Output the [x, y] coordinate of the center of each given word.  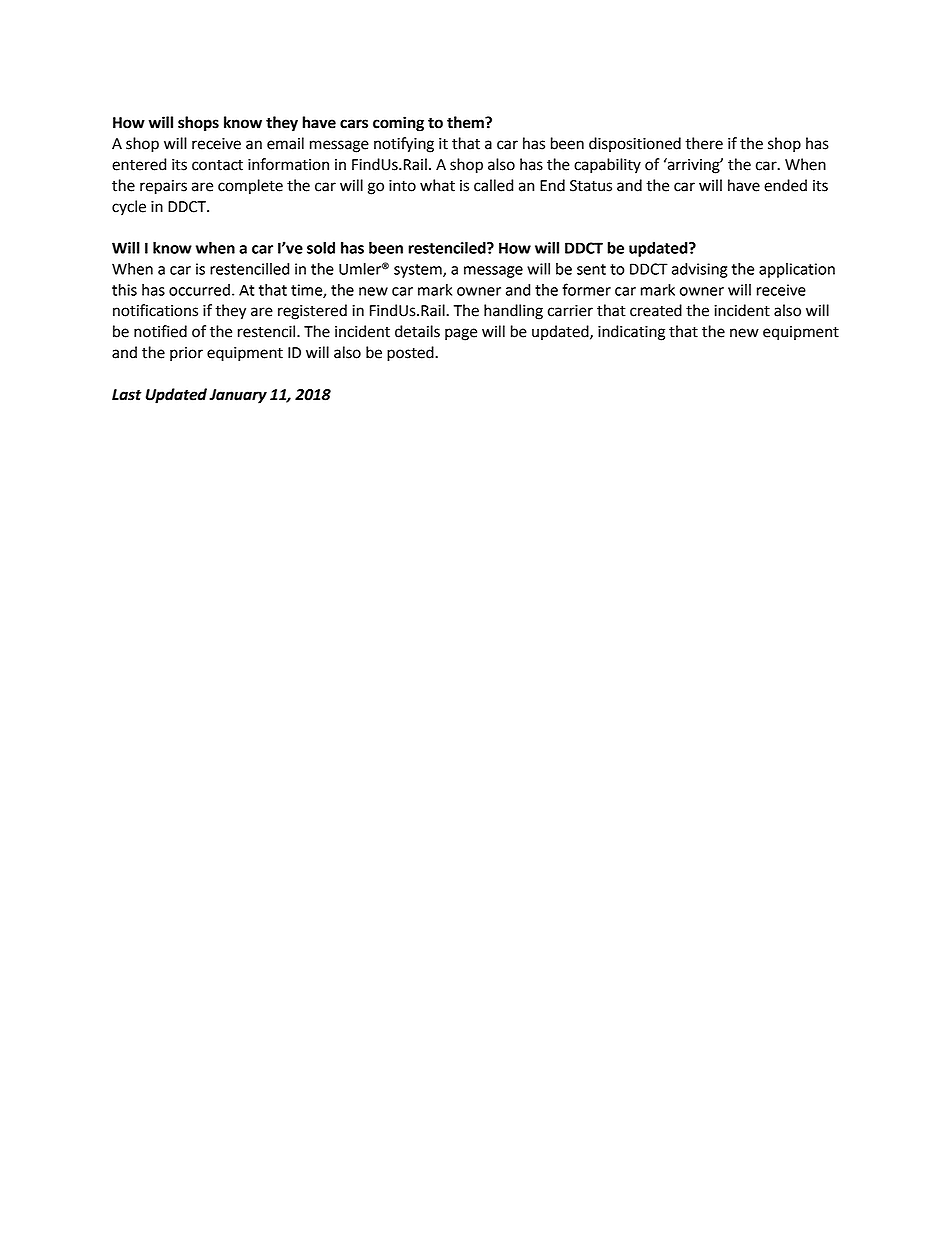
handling [513, 312]
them [466, 122]
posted [411, 354]
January [238, 396]
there [704, 143]
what [437, 185]
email [285, 143]
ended [785, 185]
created [656, 310]
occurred [199, 290]
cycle [129, 208]
